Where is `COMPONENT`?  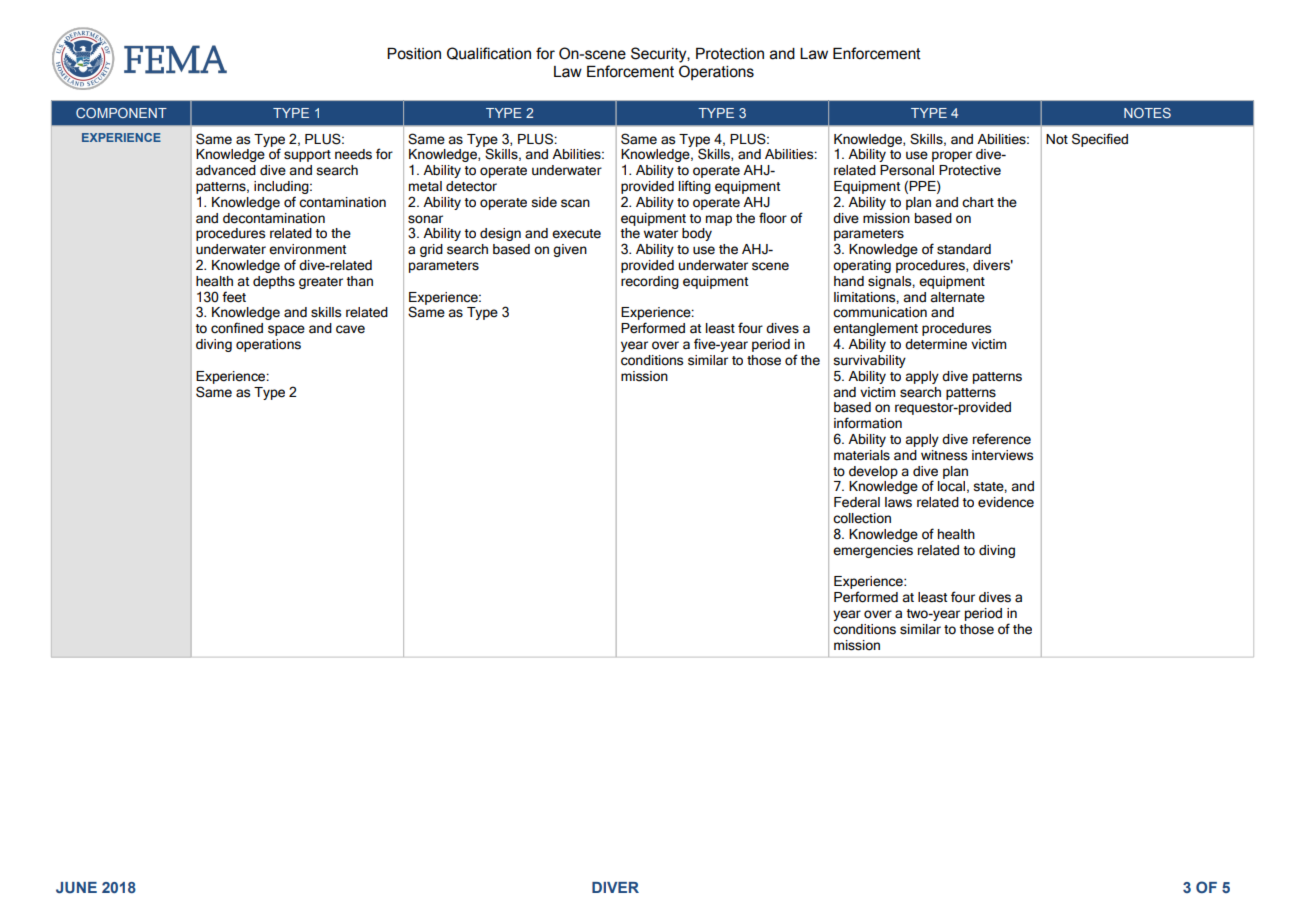 COMPONENT is located at coordinates (121, 113).
